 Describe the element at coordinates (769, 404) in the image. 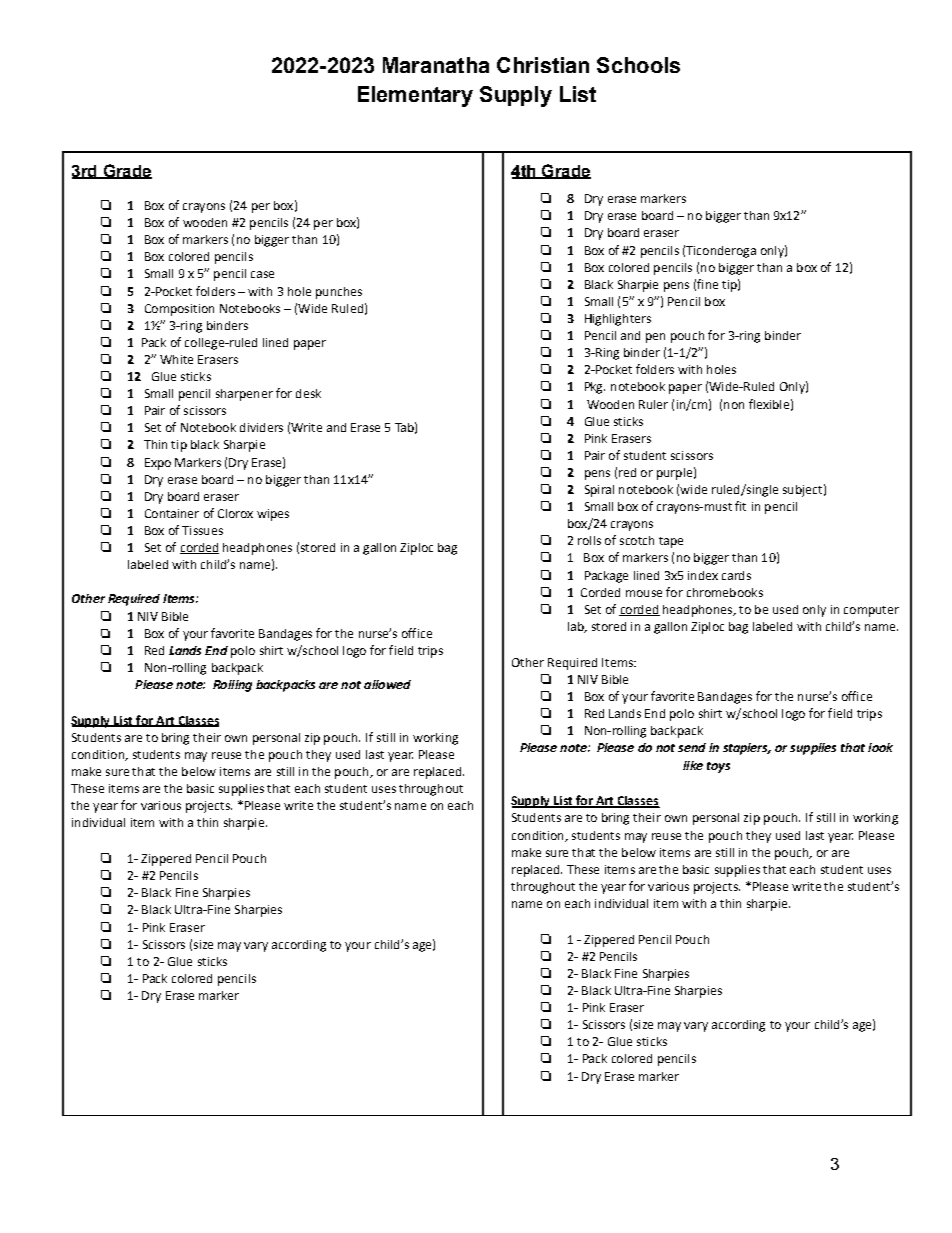

I see `flexible` at that location.
